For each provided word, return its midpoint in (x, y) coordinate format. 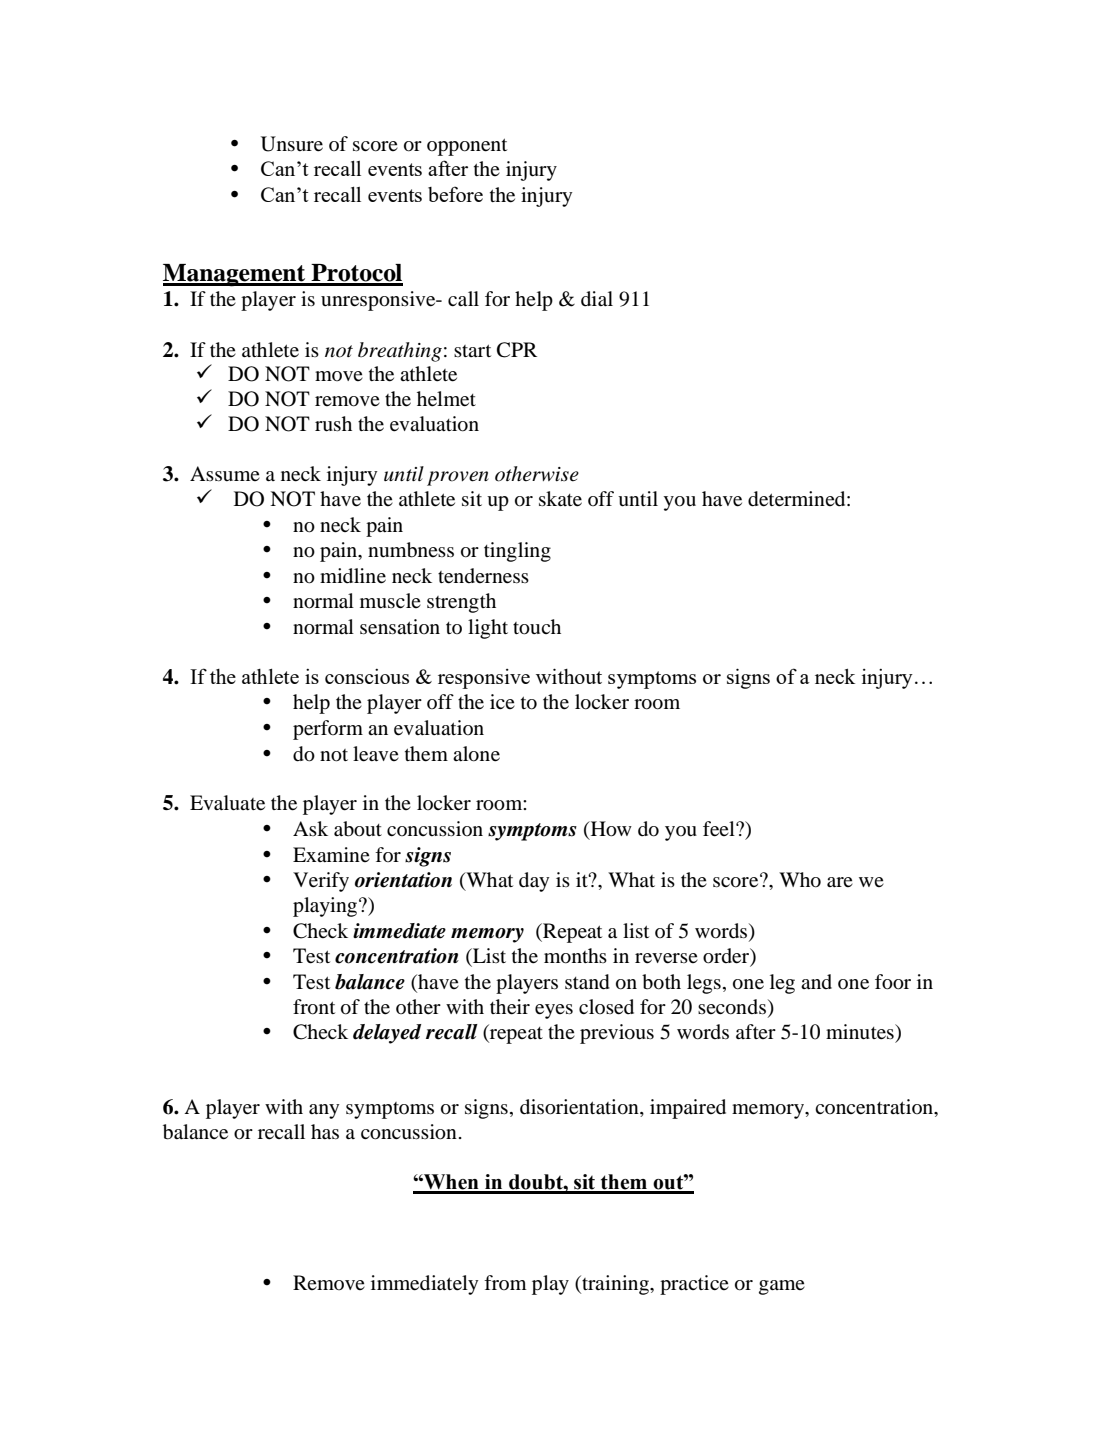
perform (328, 730)
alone (476, 754)
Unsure (292, 144)
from (505, 1282)
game (782, 1287)
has (325, 1131)
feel (720, 829)
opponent (467, 147)
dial (597, 299)
